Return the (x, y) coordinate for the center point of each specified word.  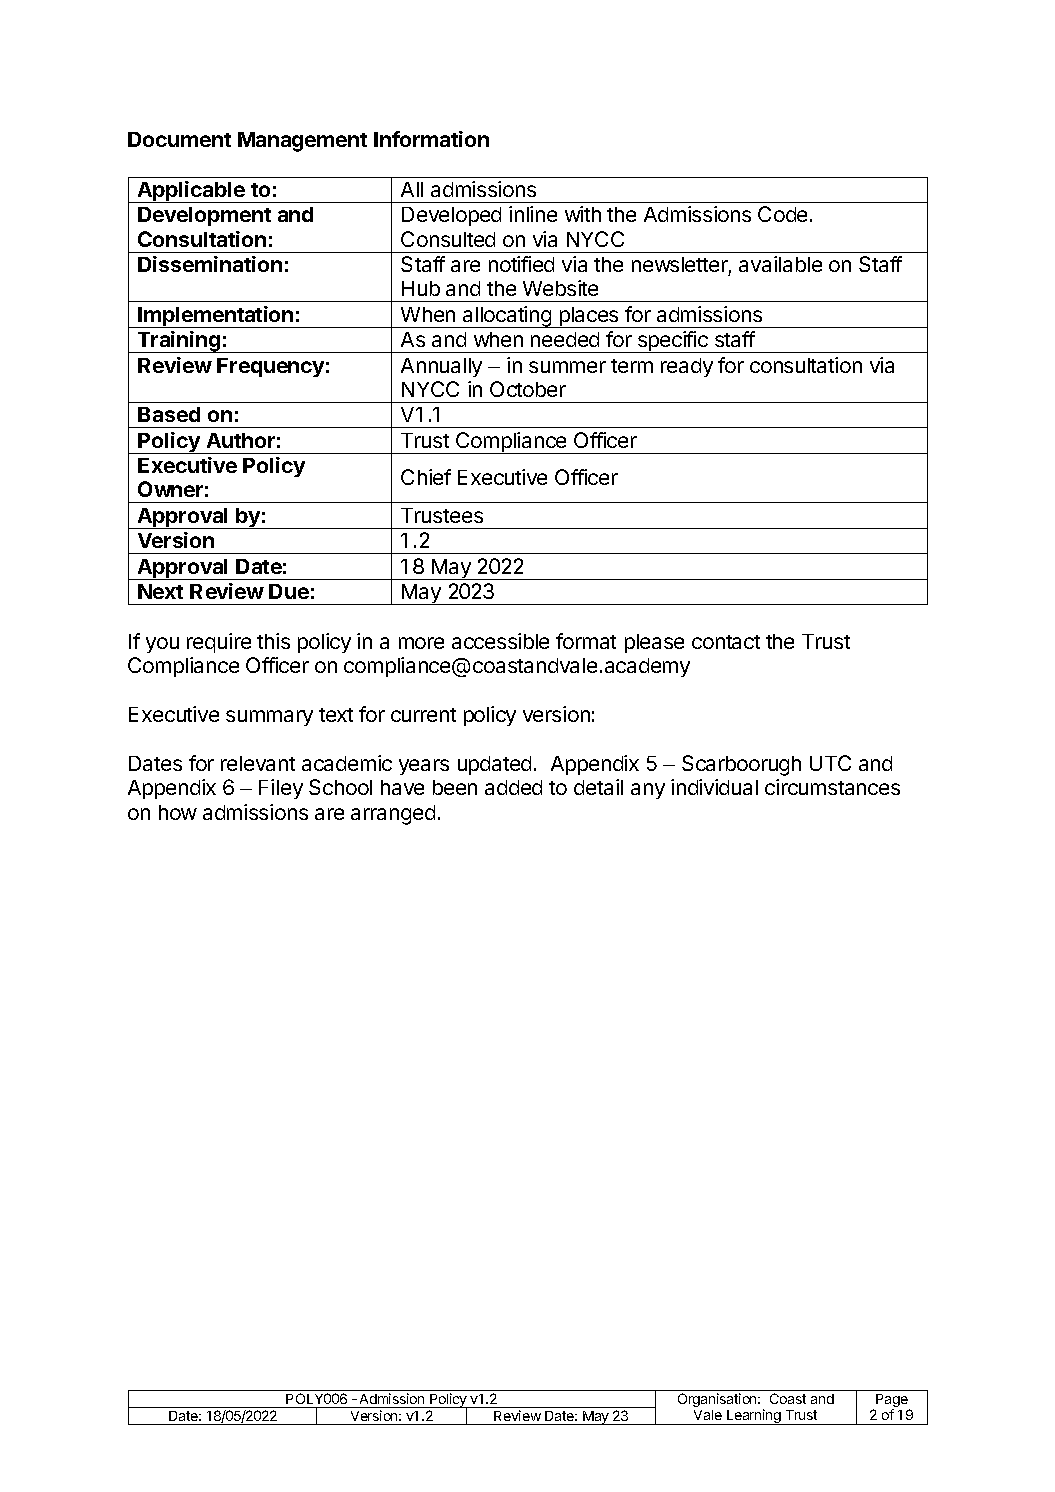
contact (726, 642)
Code (782, 214)
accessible (500, 641)
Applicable (191, 192)
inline (533, 214)
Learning (754, 1417)
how (178, 812)
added (513, 787)
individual (714, 787)
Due (289, 591)
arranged (393, 815)
